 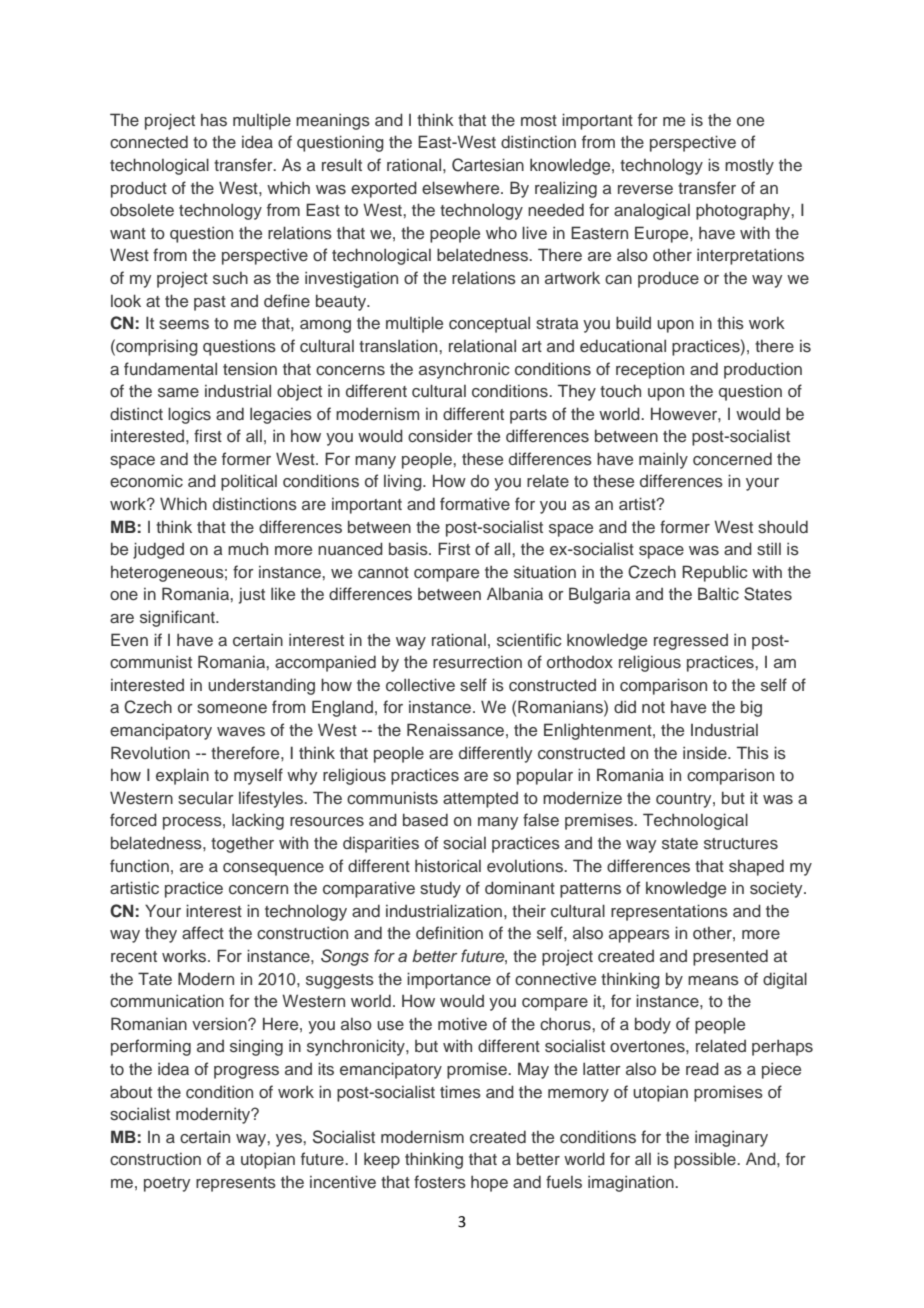 I want to click on presented, so click(x=730, y=957).
